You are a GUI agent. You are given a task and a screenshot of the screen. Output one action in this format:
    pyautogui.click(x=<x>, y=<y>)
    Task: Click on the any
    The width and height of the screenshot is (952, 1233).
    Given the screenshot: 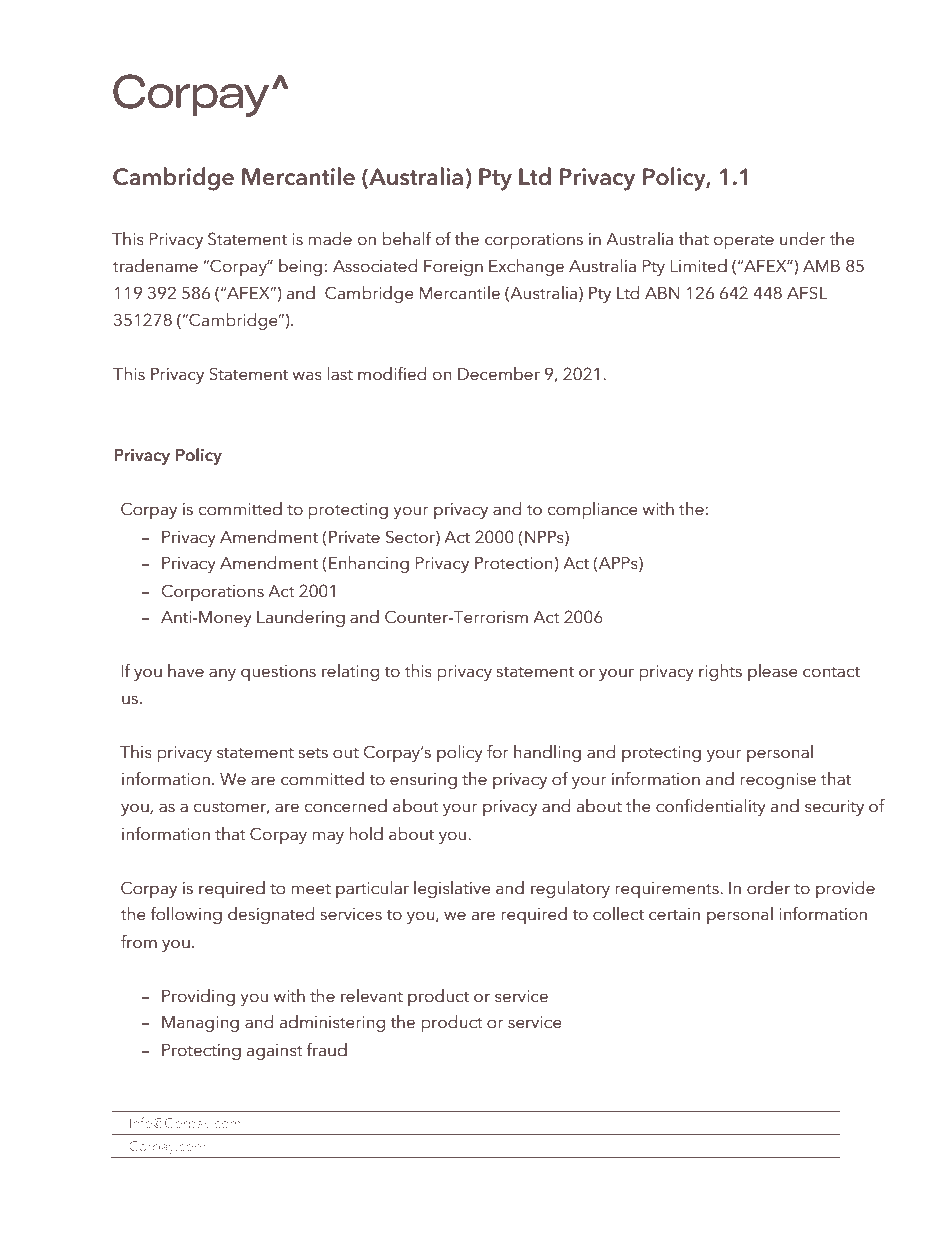 What is the action you would take?
    pyautogui.click(x=222, y=674)
